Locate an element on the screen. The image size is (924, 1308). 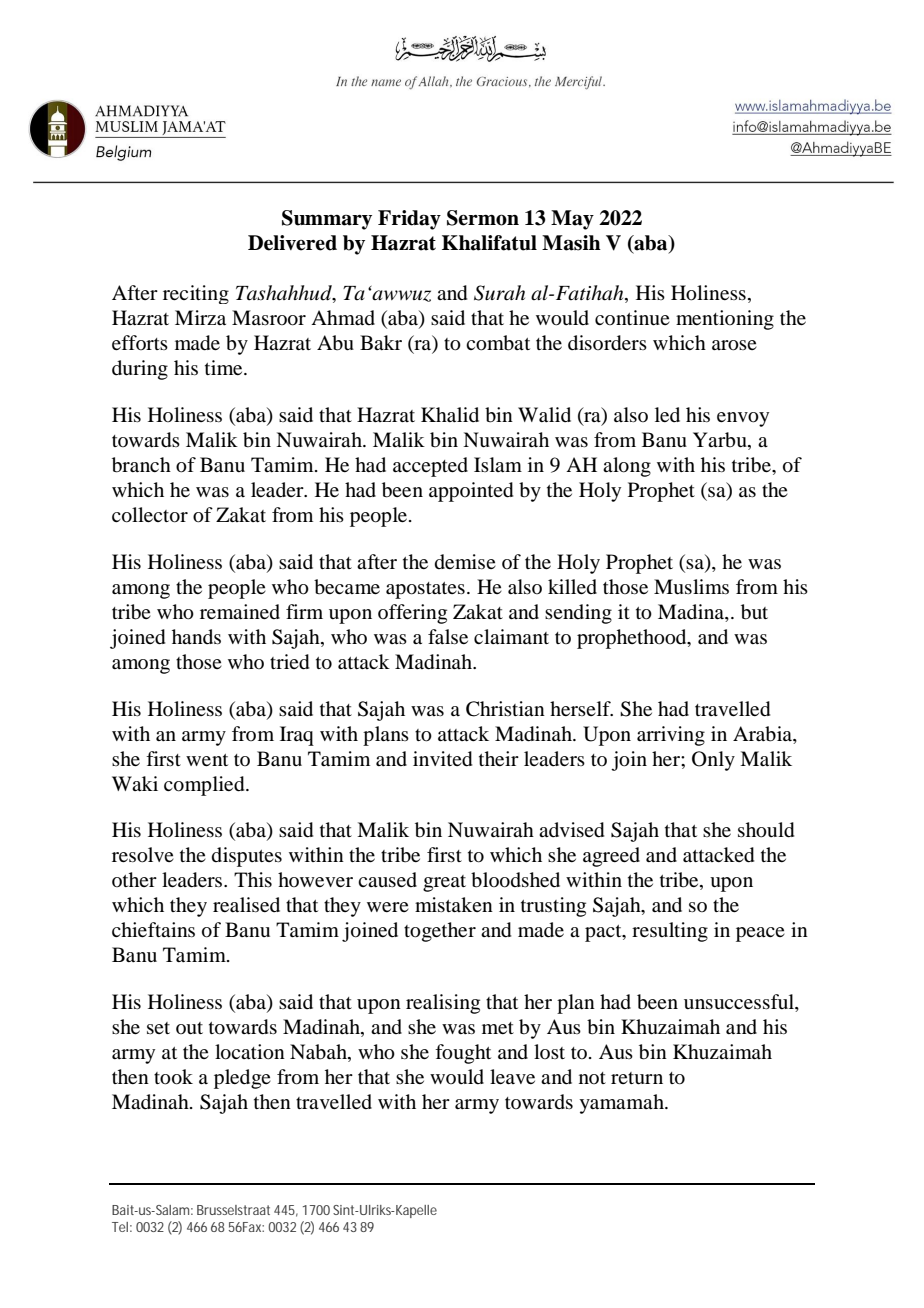
Sermon is located at coordinates (483, 218).
